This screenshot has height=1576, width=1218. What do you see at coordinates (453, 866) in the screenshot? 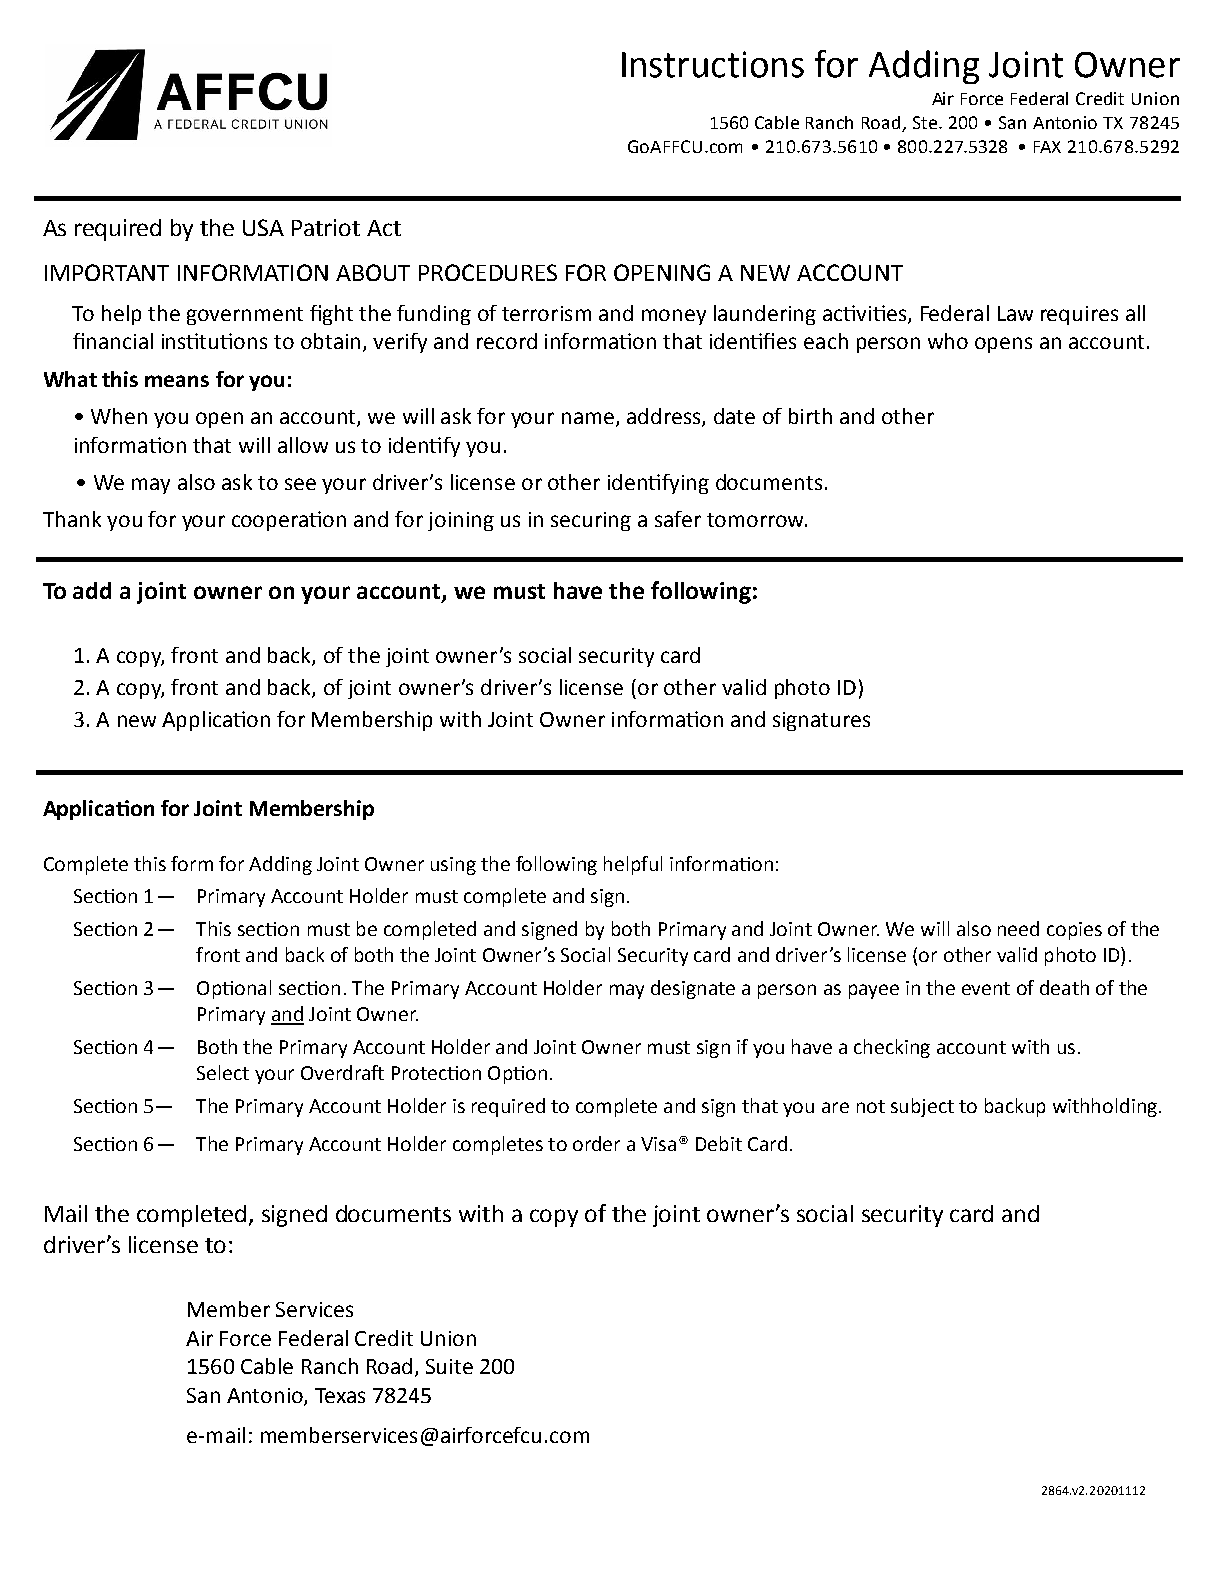
I see `using` at bounding box center [453, 866].
